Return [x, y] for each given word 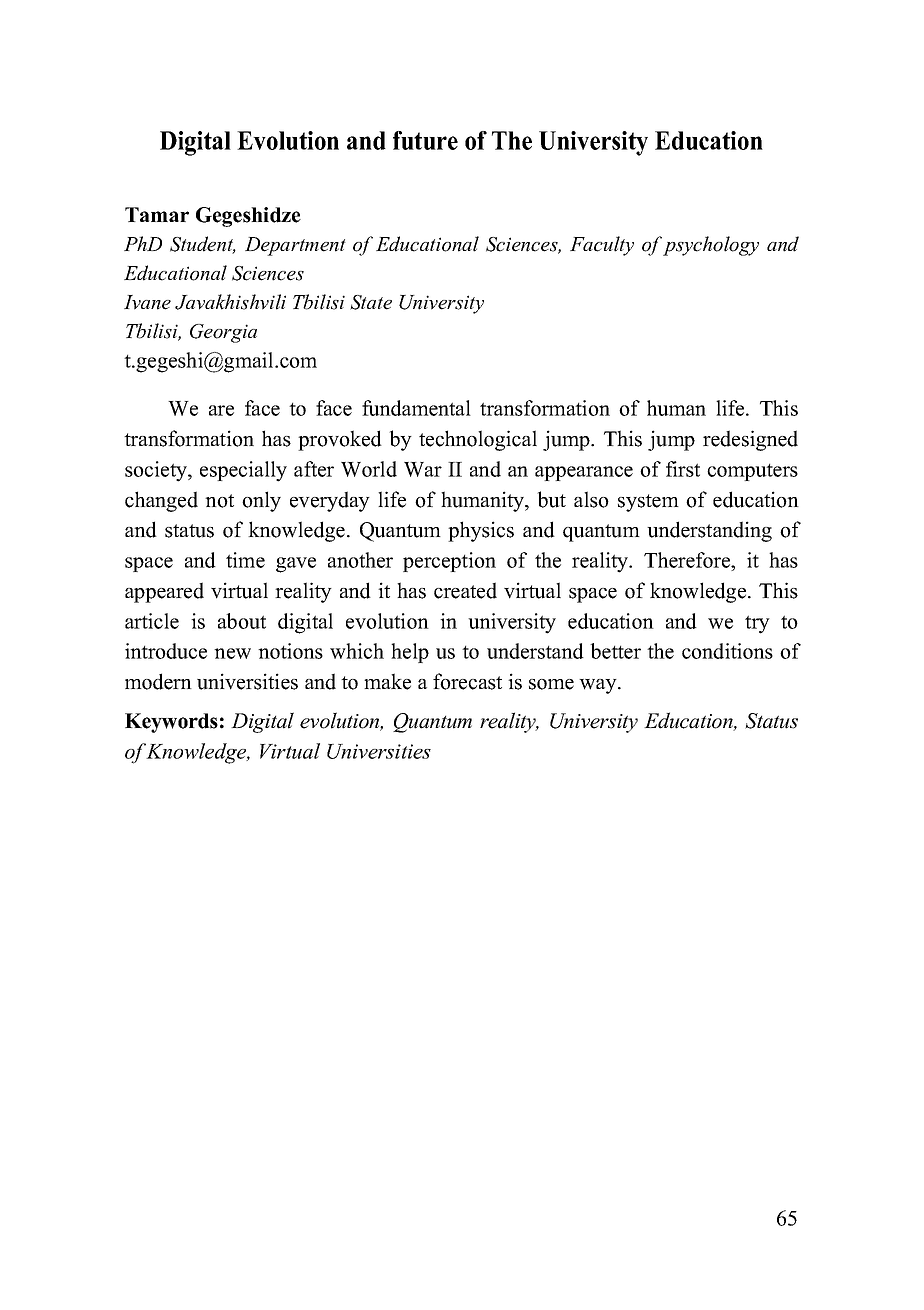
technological [478, 440]
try [757, 624]
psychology [711, 246]
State [371, 302]
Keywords [171, 723]
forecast [467, 681]
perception [449, 562]
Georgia [223, 333]
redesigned [750, 440]
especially [243, 471]
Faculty [602, 246]
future [425, 140]
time [245, 560]
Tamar [157, 214]
